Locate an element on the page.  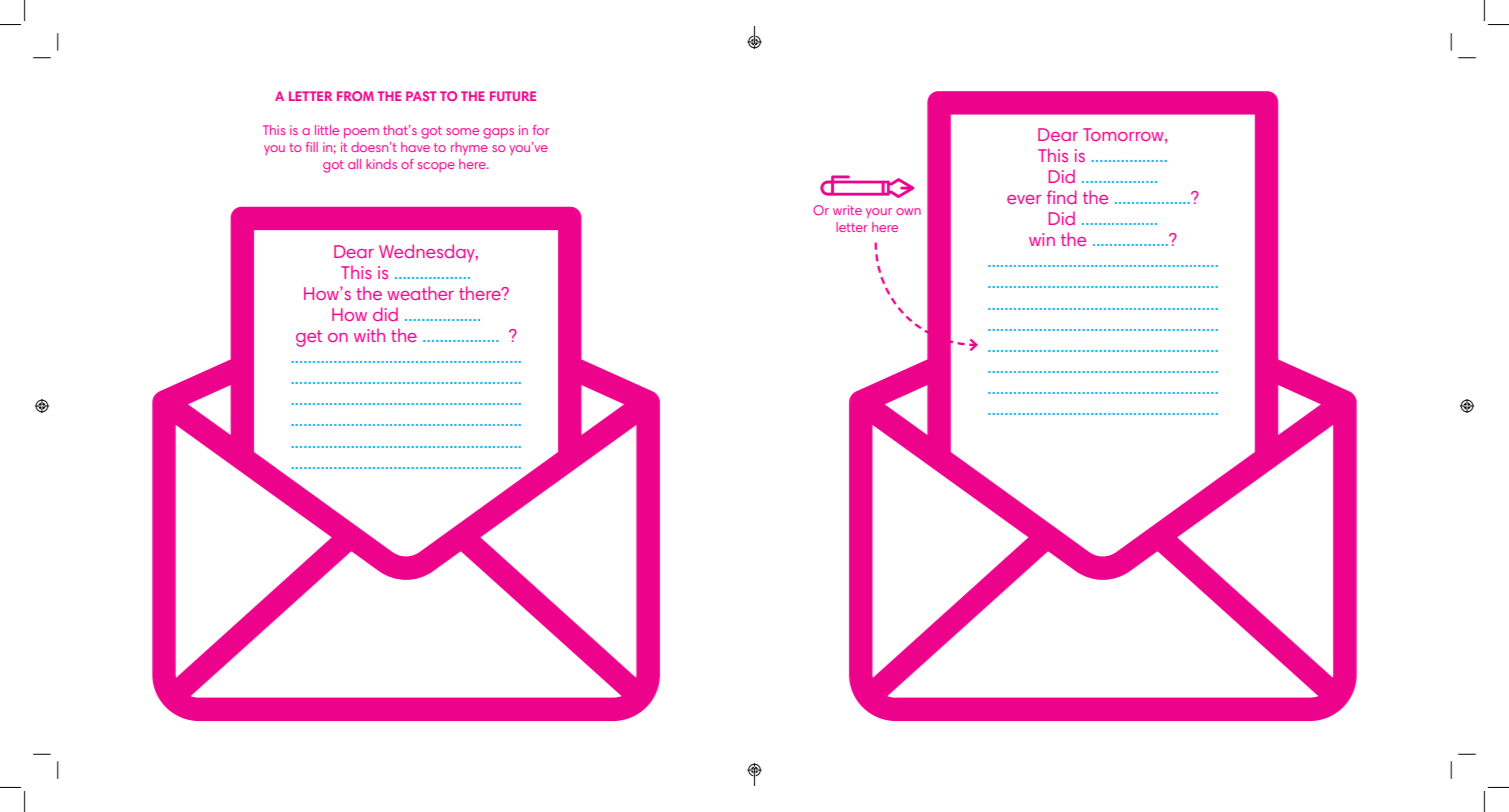
FUTURE is located at coordinates (513, 96).
